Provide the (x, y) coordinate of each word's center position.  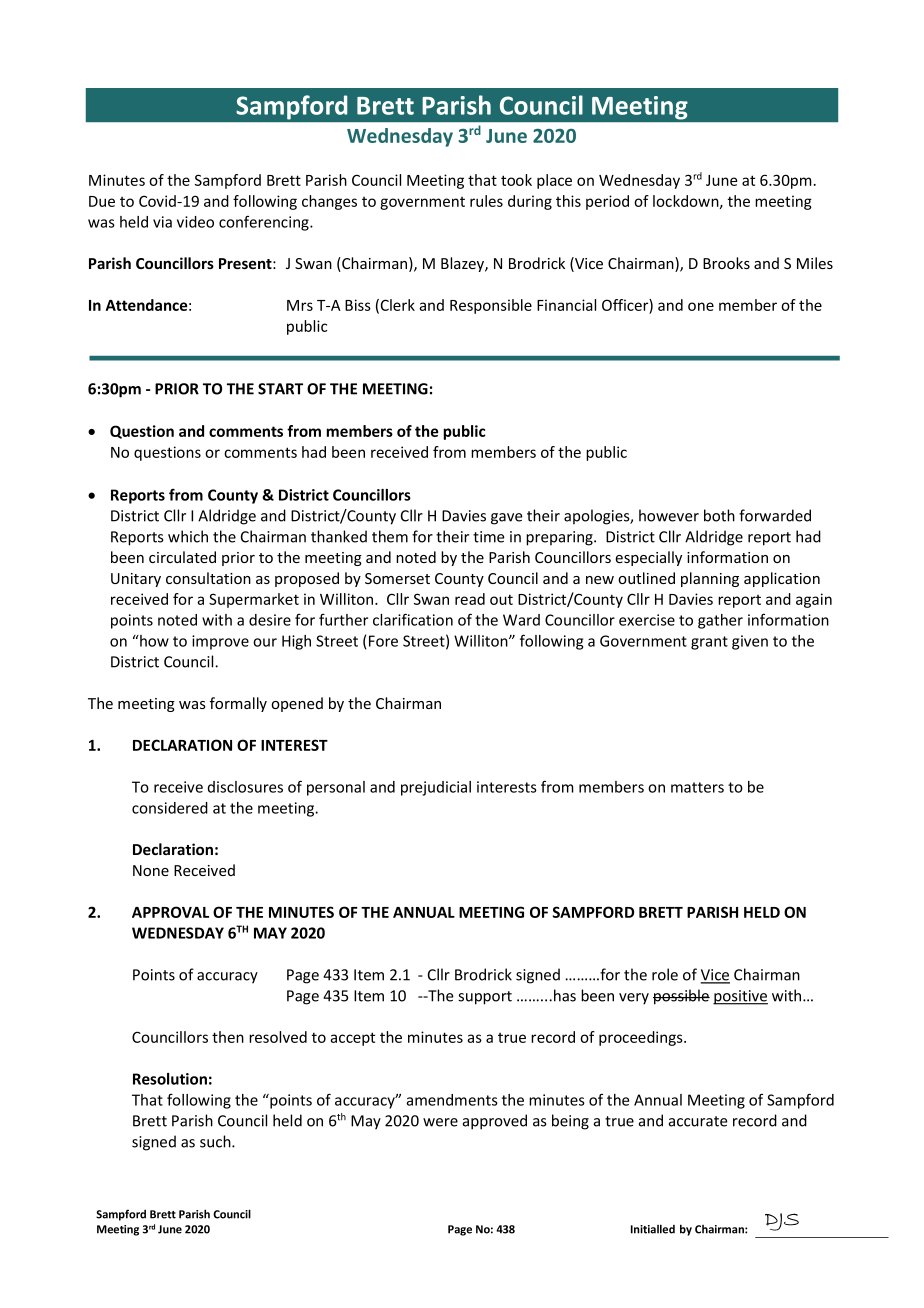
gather (720, 621)
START (280, 389)
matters (697, 787)
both (719, 515)
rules (486, 201)
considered (170, 808)
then (228, 1037)
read (470, 599)
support (485, 998)
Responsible (491, 306)
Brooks (726, 263)
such (216, 1141)
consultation (208, 578)
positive (740, 997)
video (195, 222)
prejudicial (436, 788)
